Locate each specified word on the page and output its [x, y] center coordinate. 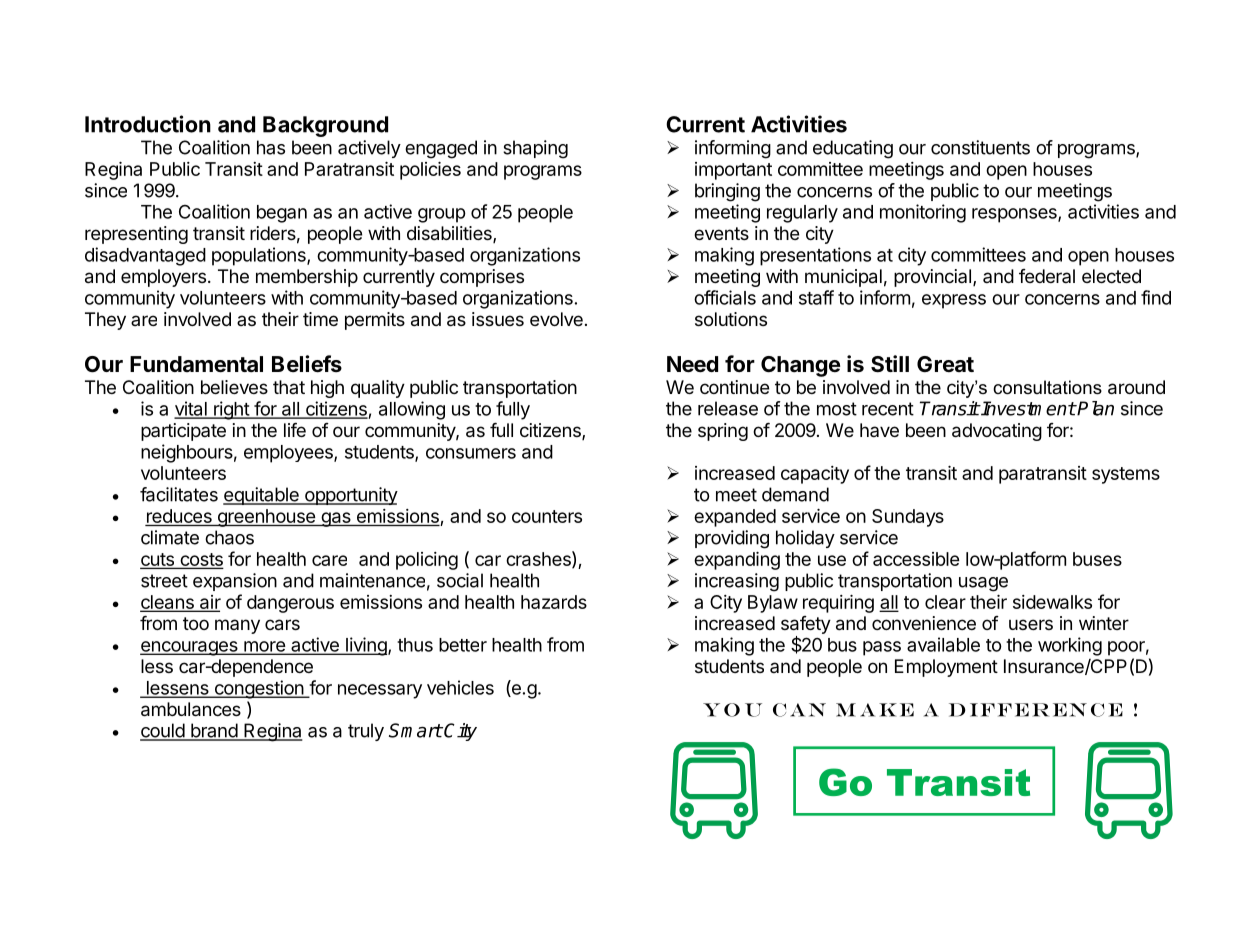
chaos [229, 537]
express [954, 301]
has [271, 147]
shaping [535, 149]
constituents [980, 147]
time [320, 319]
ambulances [191, 709]
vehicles [460, 687]
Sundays [908, 518]
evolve [556, 319]
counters [547, 516]
